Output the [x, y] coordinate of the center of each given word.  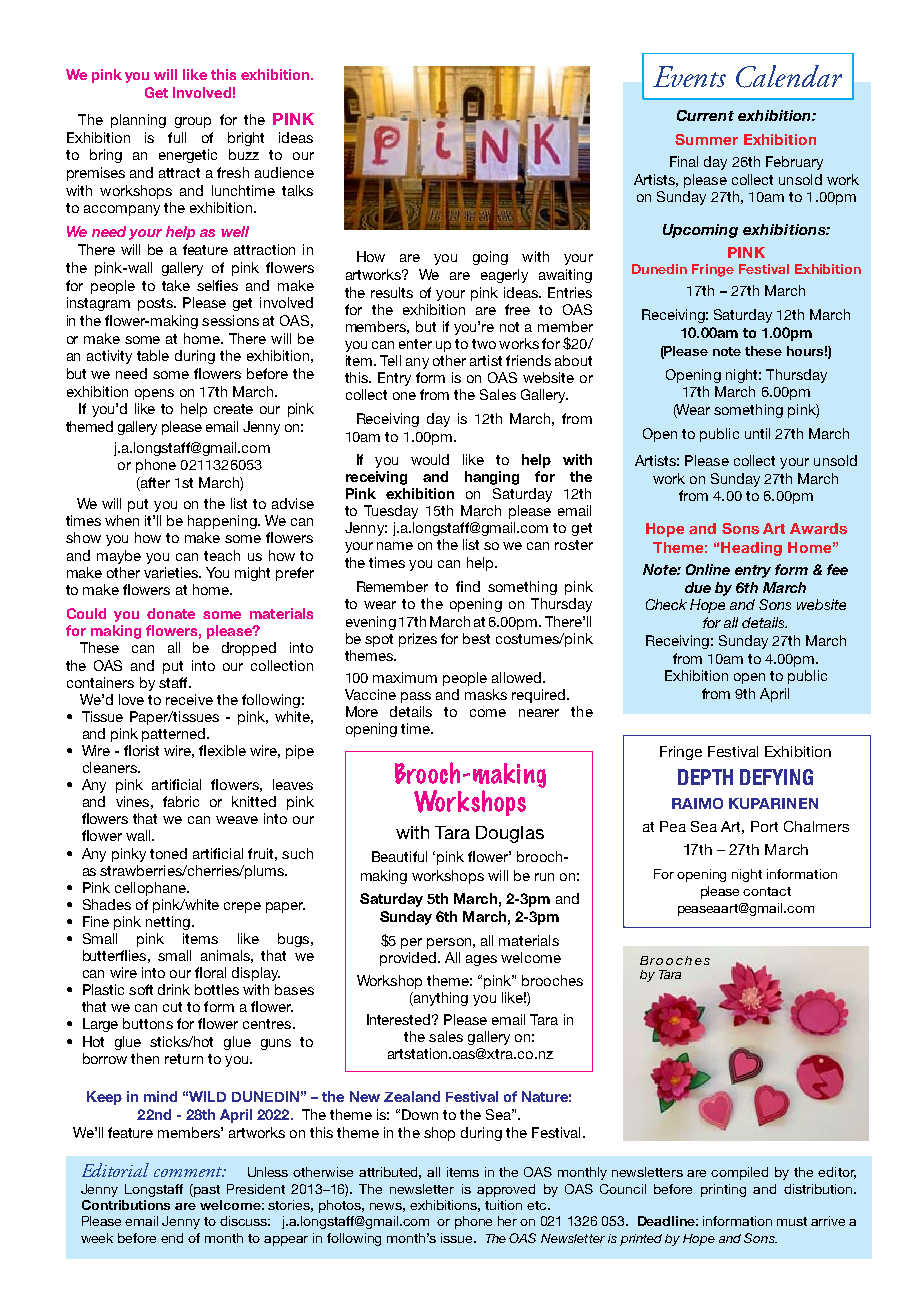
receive [189, 699]
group [193, 122]
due [698, 587]
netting [168, 923]
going [490, 258]
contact [767, 891]
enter [415, 344]
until [757, 433]
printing [723, 1190]
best [476, 638]
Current [705, 115]
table [153, 355]
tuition [503, 1205]
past [206, 1190]
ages [481, 960]
